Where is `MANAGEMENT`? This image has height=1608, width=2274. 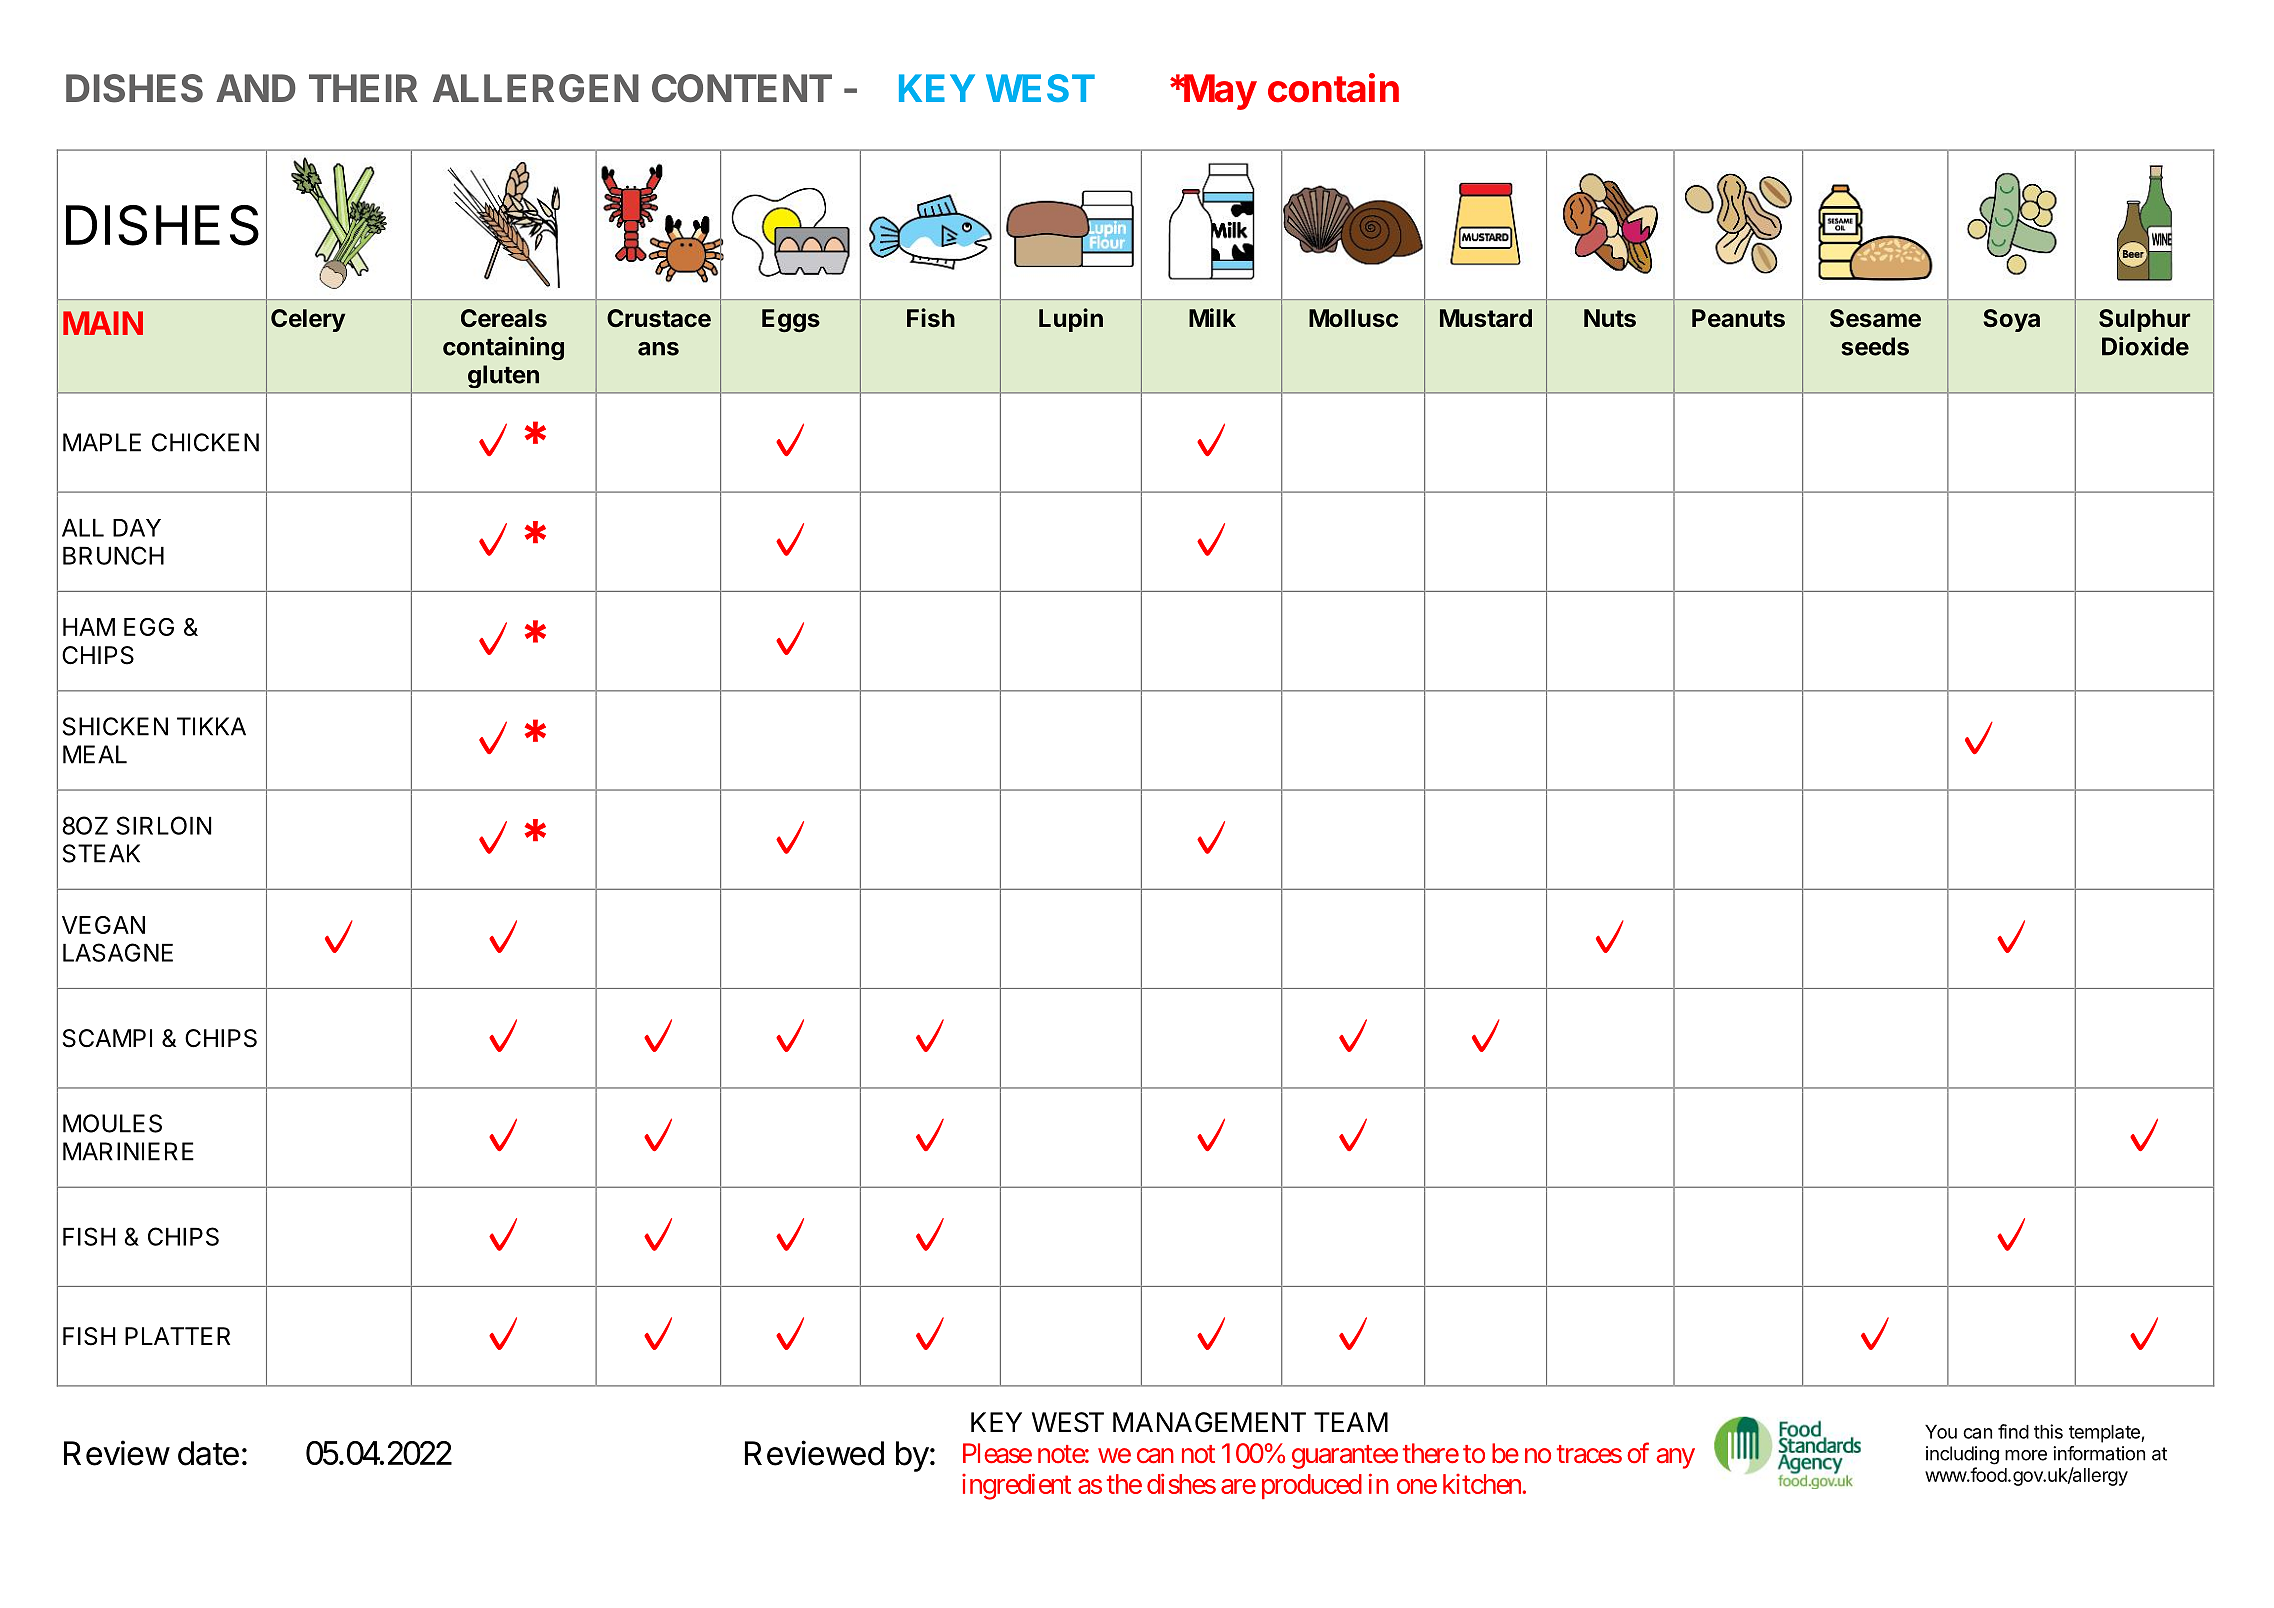
MANAGEMENT is located at coordinates (1209, 1422).
